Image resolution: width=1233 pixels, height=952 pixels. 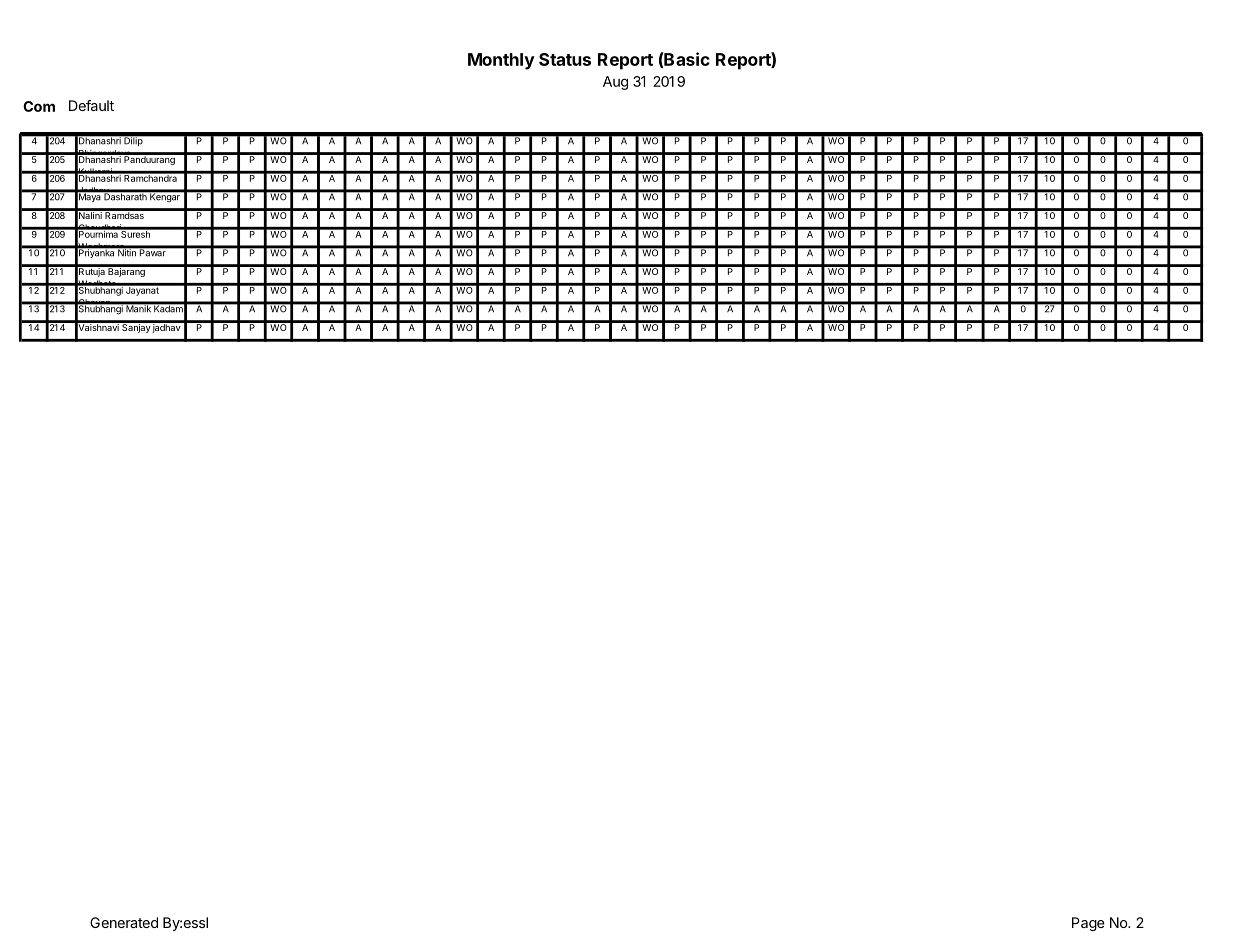 What do you see at coordinates (1088, 924) in the screenshot?
I see `Page` at bounding box center [1088, 924].
